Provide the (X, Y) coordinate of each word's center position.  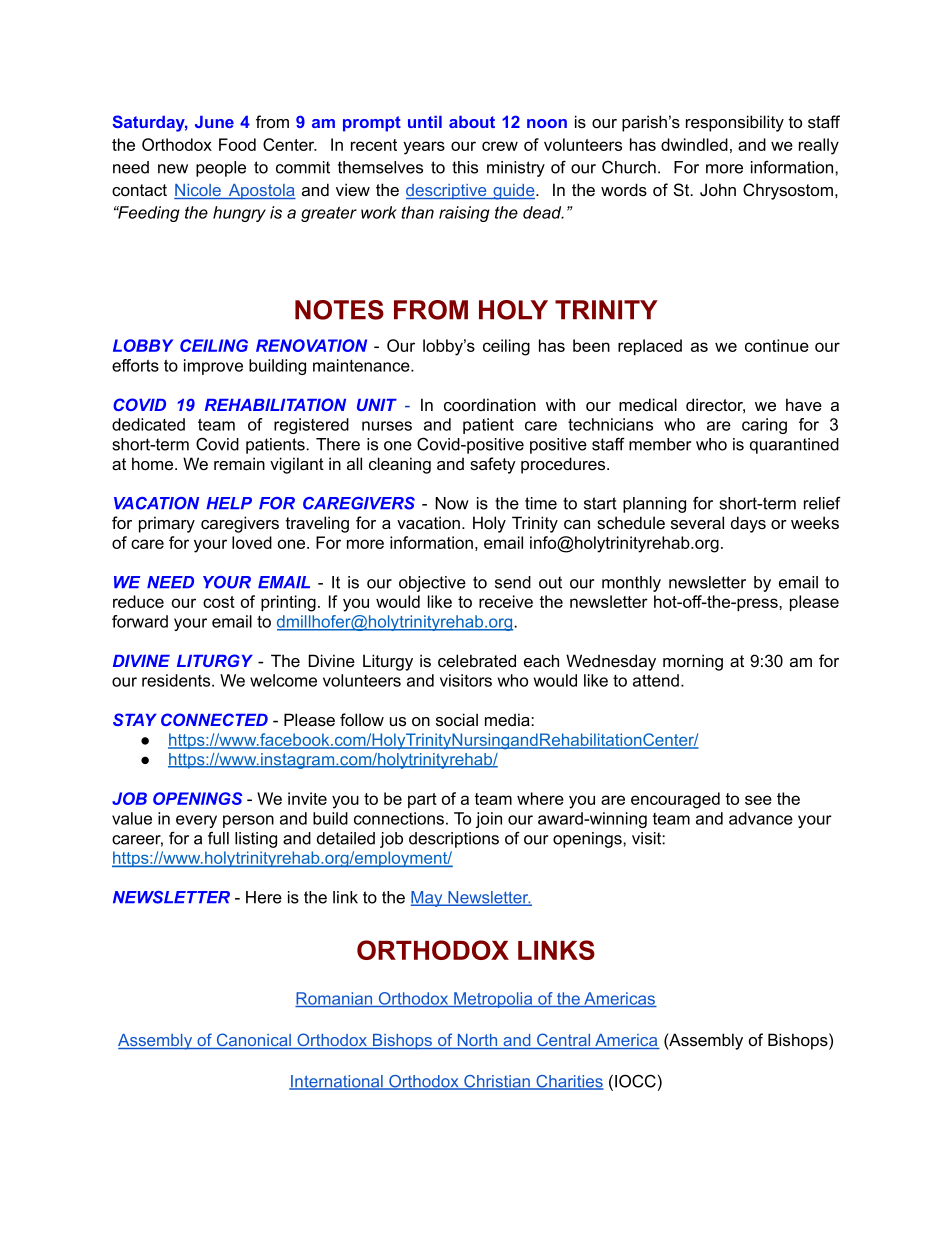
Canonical (253, 1041)
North (477, 1041)
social (457, 720)
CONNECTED (214, 719)
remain (239, 463)
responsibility (735, 123)
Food (237, 144)
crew (500, 146)
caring (764, 426)
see (758, 800)
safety (493, 465)
